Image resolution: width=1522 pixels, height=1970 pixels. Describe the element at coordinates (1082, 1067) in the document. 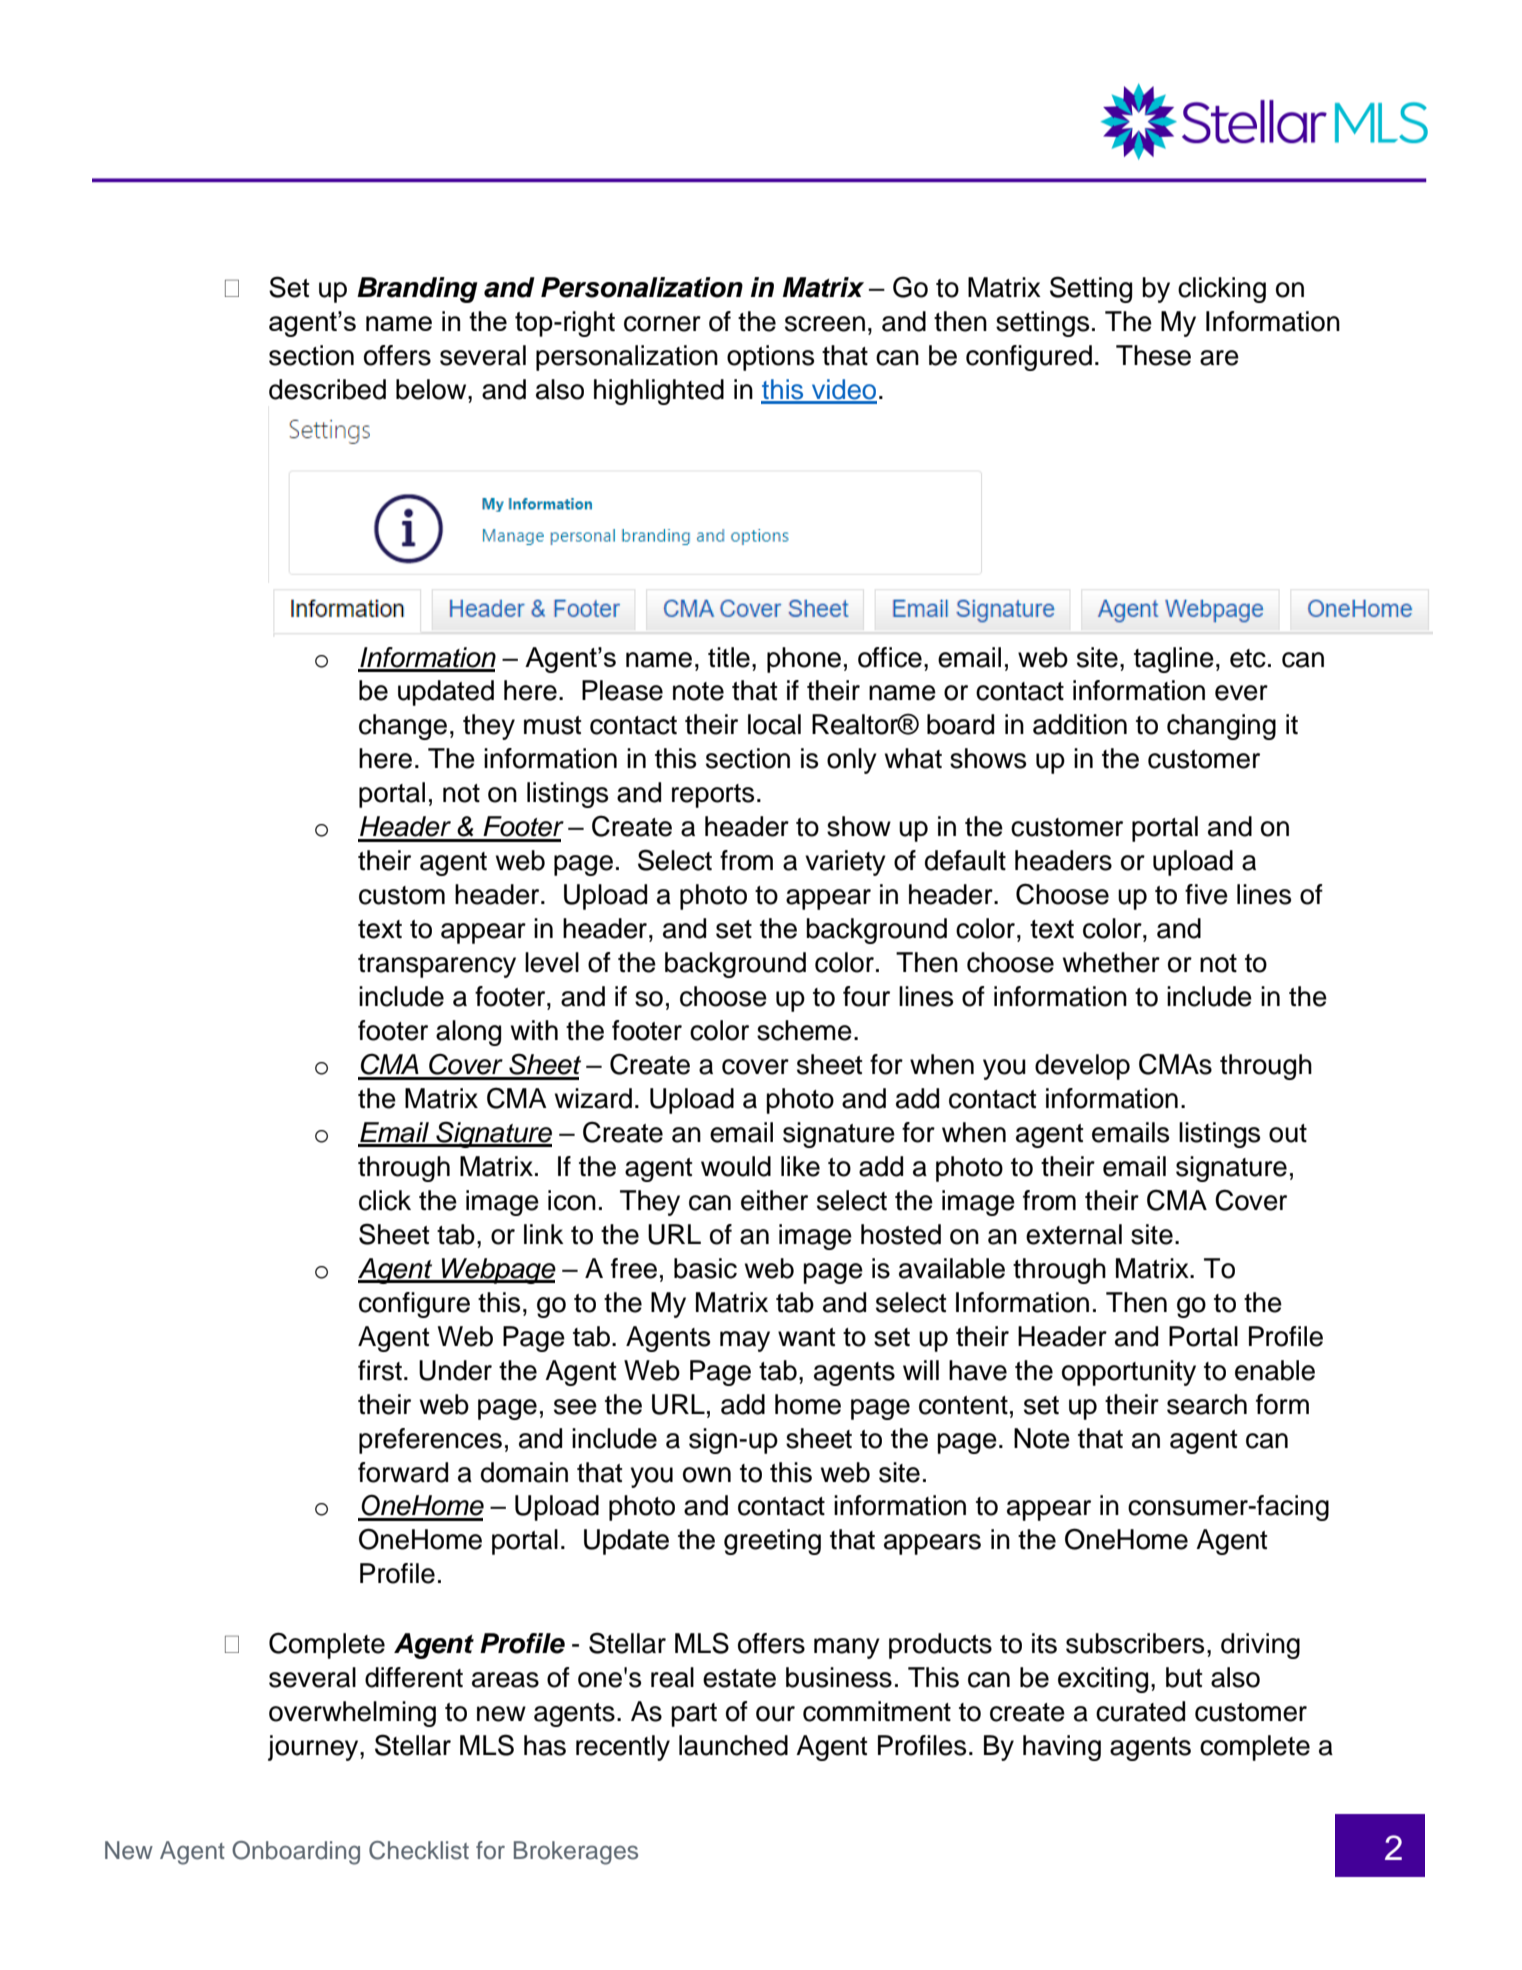

I see `develop` at that location.
